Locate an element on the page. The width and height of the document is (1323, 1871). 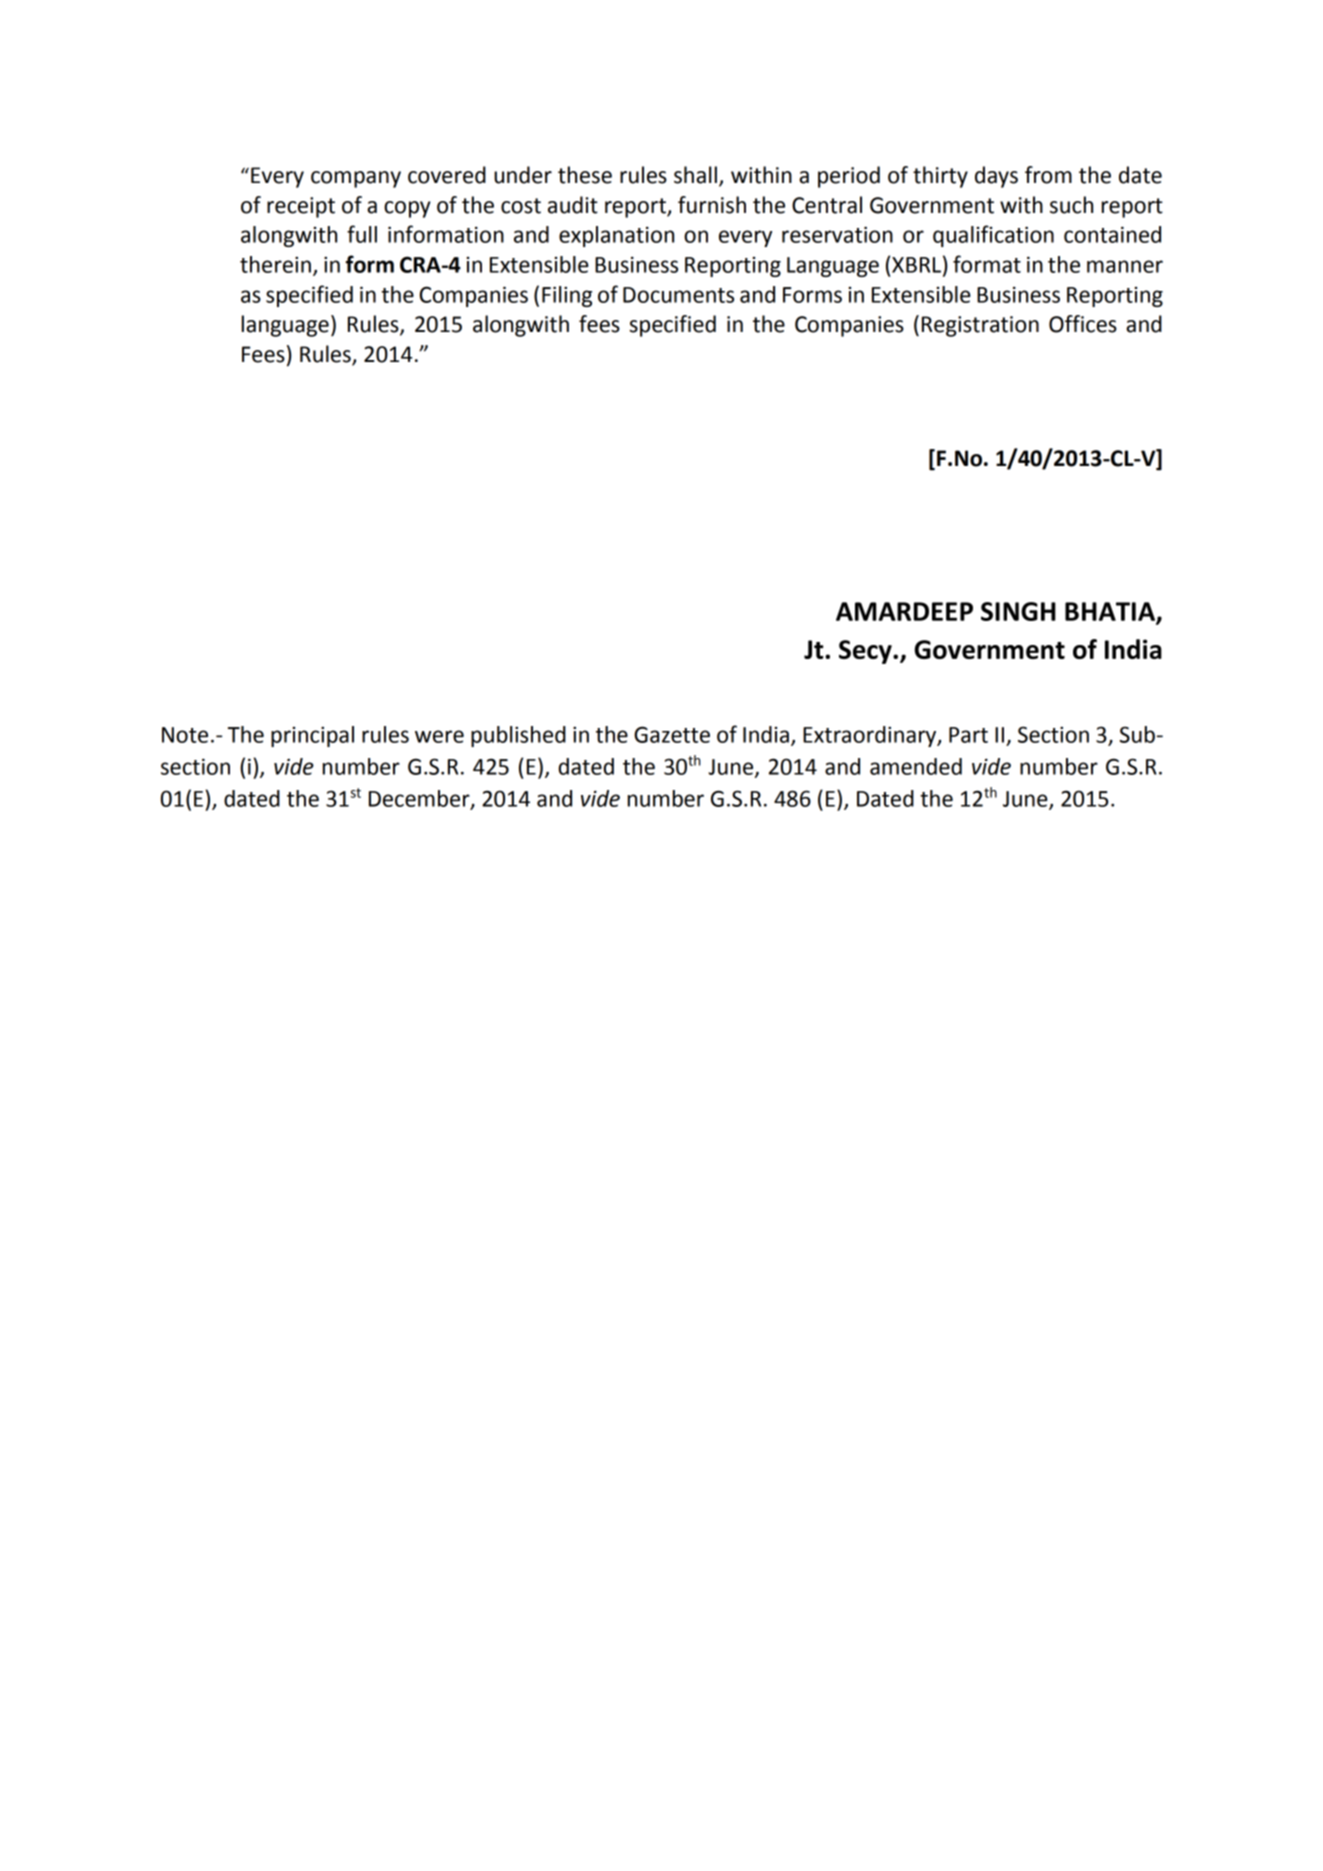
SINGH is located at coordinates (1018, 611).
